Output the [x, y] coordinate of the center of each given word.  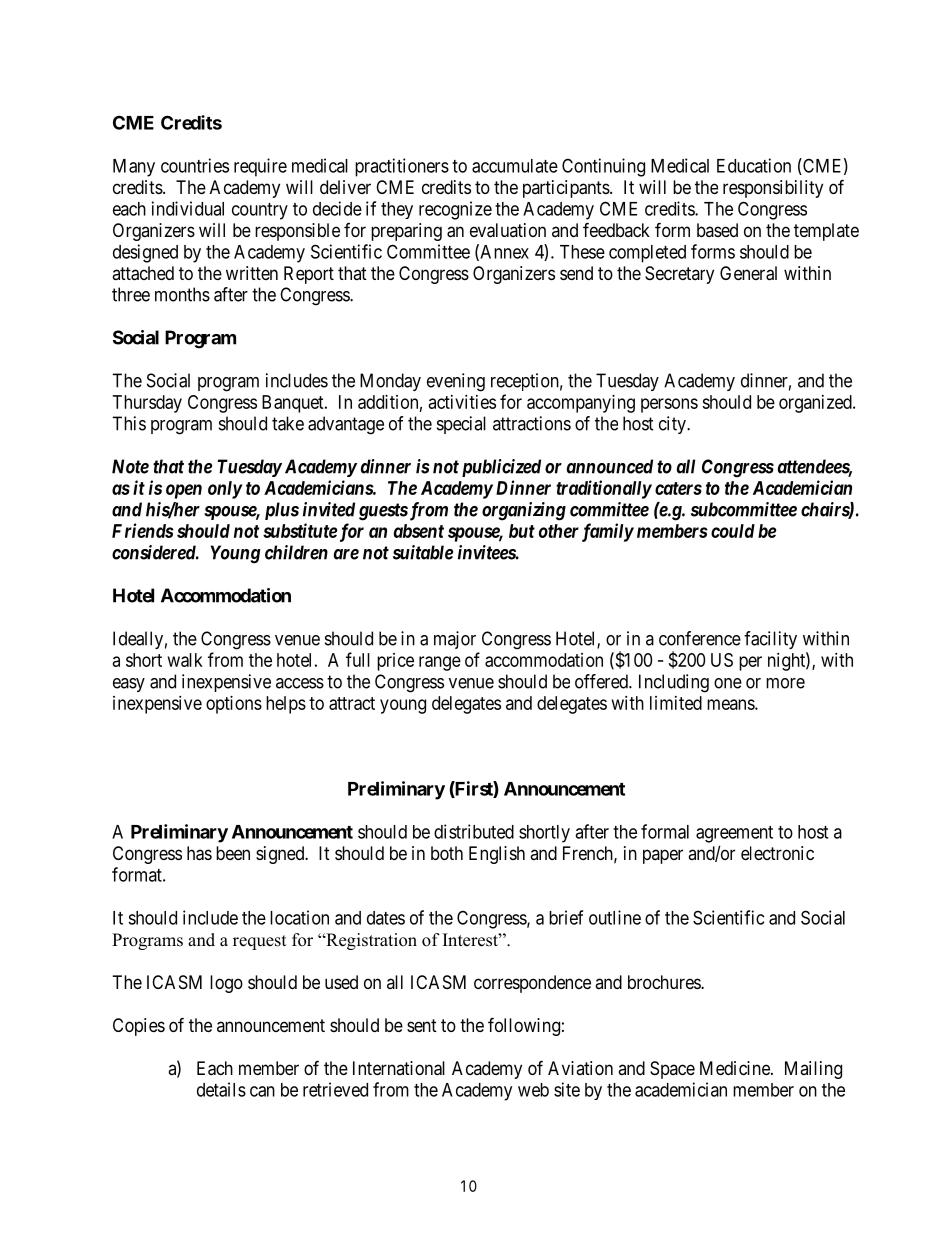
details [221, 1089]
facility [770, 640]
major [455, 640]
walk [185, 660]
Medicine [736, 1068]
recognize [455, 210]
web [533, 1090]
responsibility [773, 189]
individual [188, 208]
